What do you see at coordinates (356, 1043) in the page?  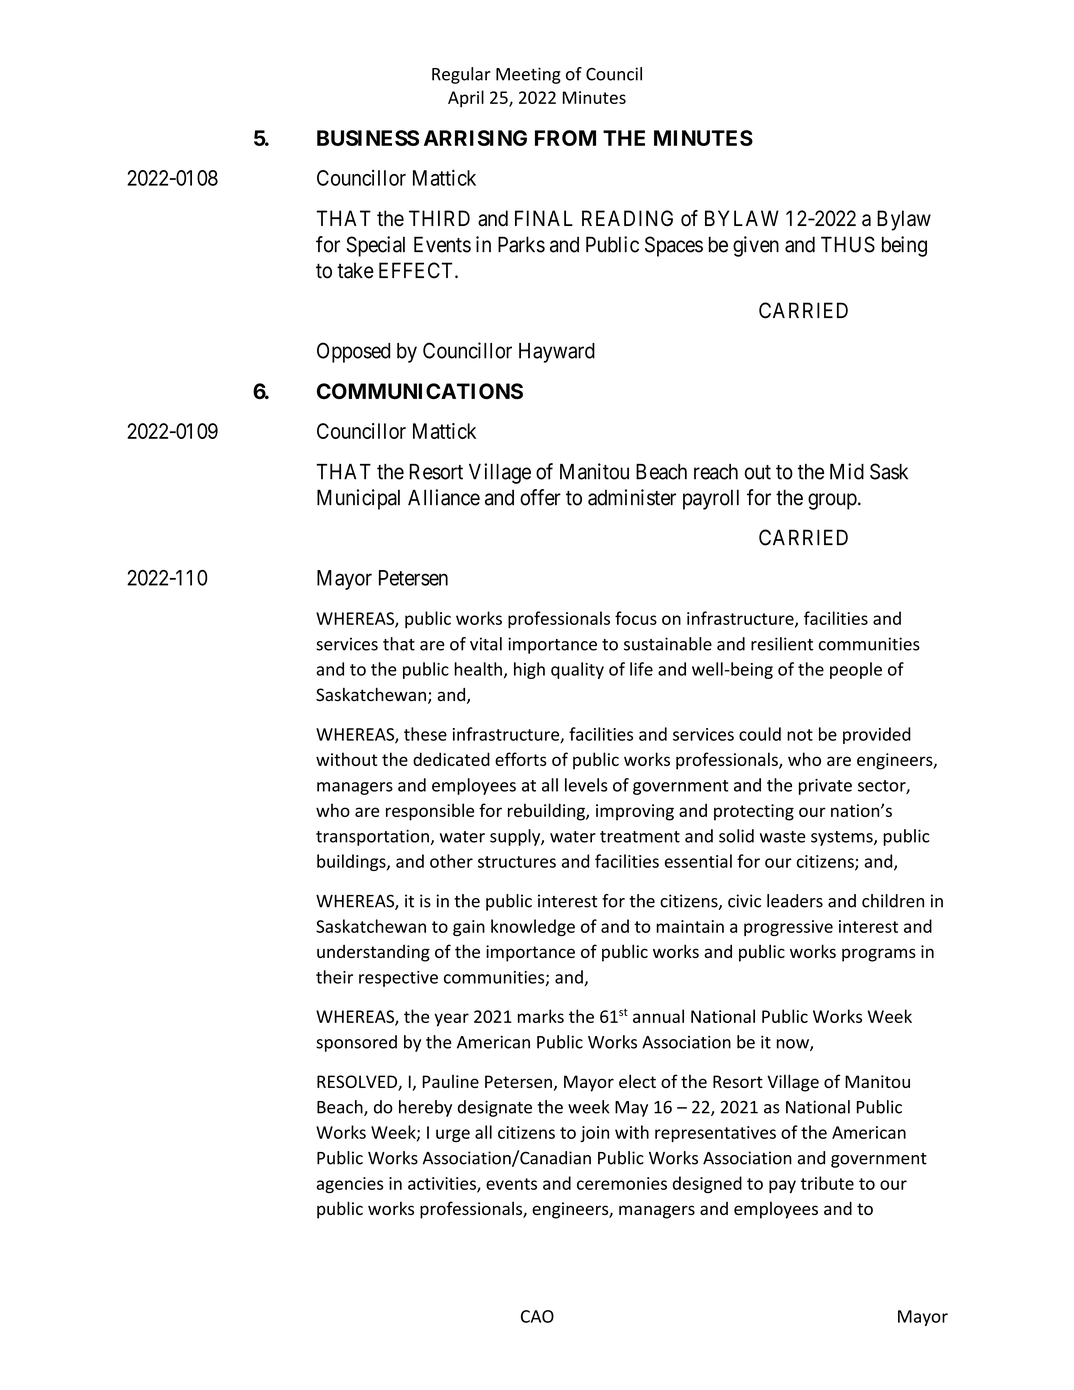 I see `sponsored` at bounding box center [356, 1043].
